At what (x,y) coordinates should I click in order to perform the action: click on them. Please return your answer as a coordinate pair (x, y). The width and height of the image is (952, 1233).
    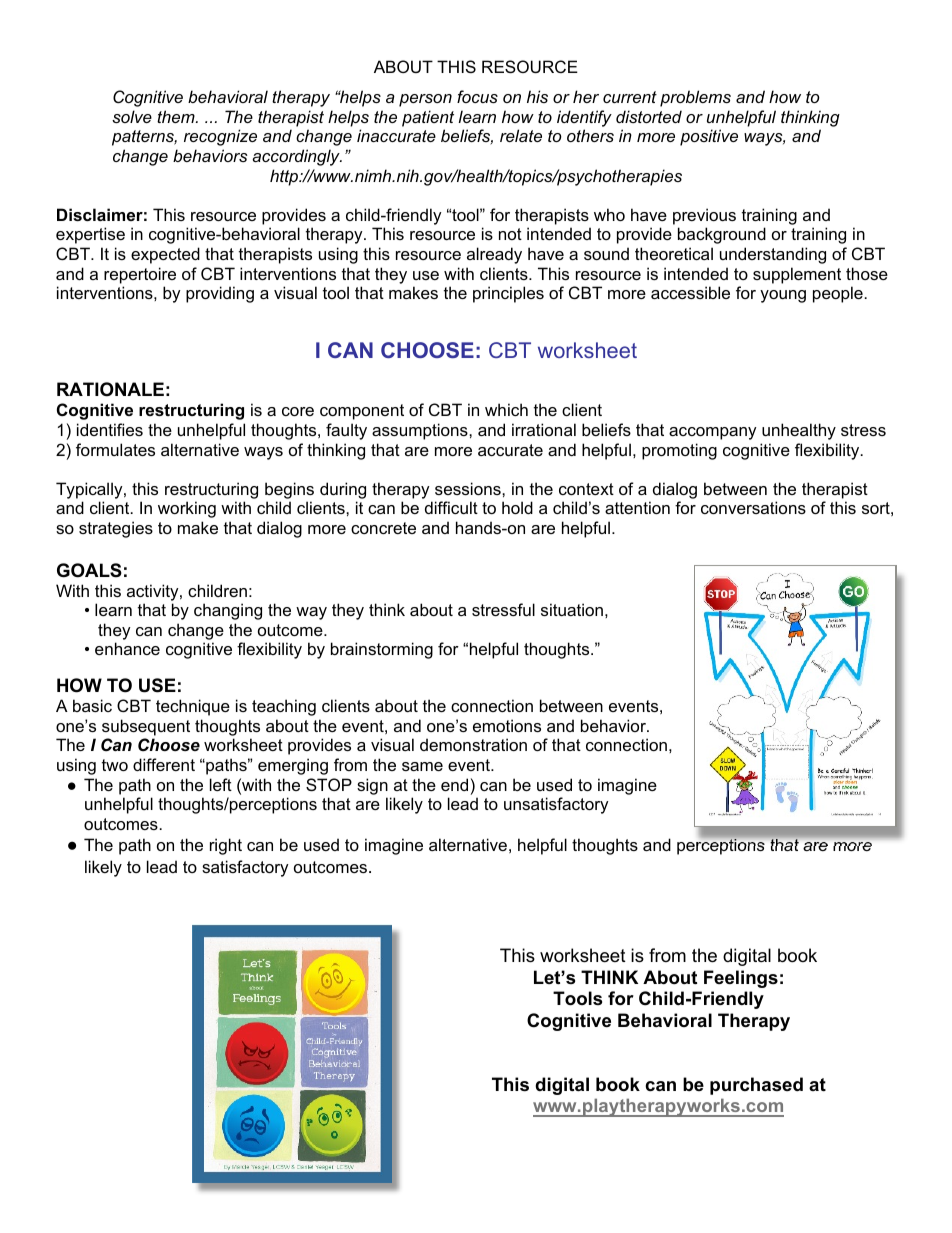
    Looking at the image, I should click on (177, 116).
